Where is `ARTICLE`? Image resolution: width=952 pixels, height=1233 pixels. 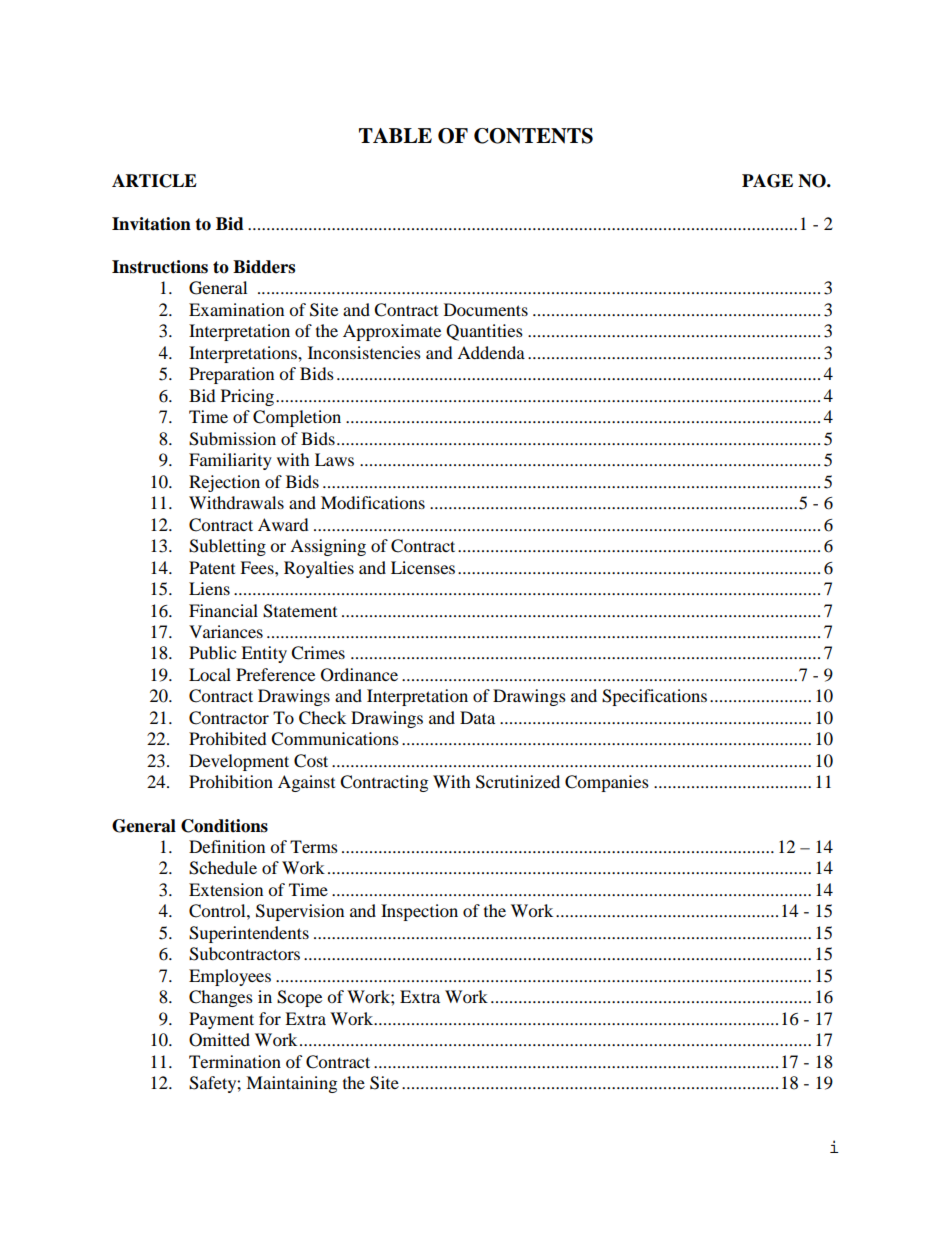
ARTICLE is located at coordinates (154, 181).
